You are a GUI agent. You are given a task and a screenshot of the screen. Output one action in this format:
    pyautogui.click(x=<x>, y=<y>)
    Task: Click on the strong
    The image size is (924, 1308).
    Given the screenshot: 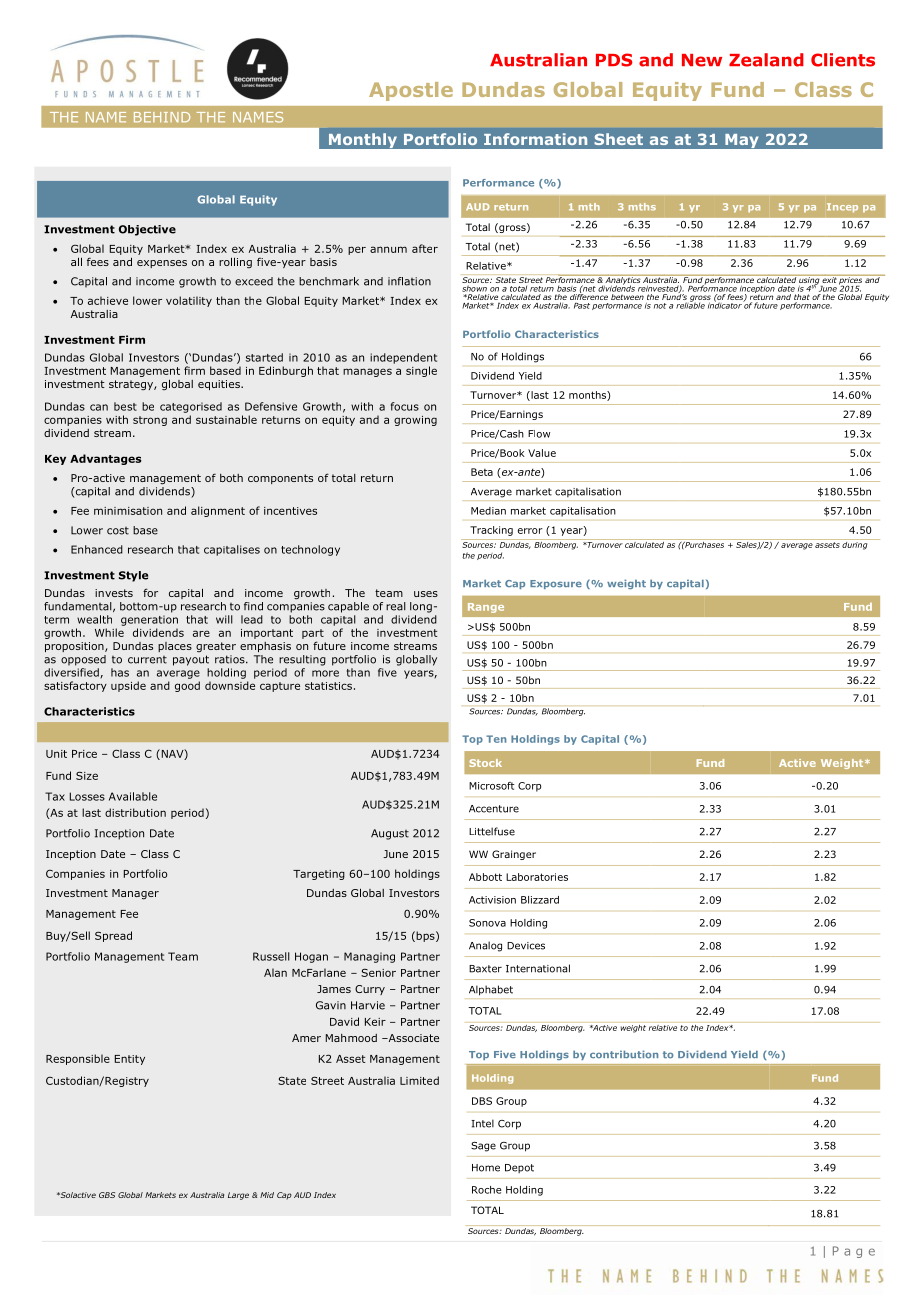 What is the action you would take?
    pyautogui.click(x=150, y=421)
